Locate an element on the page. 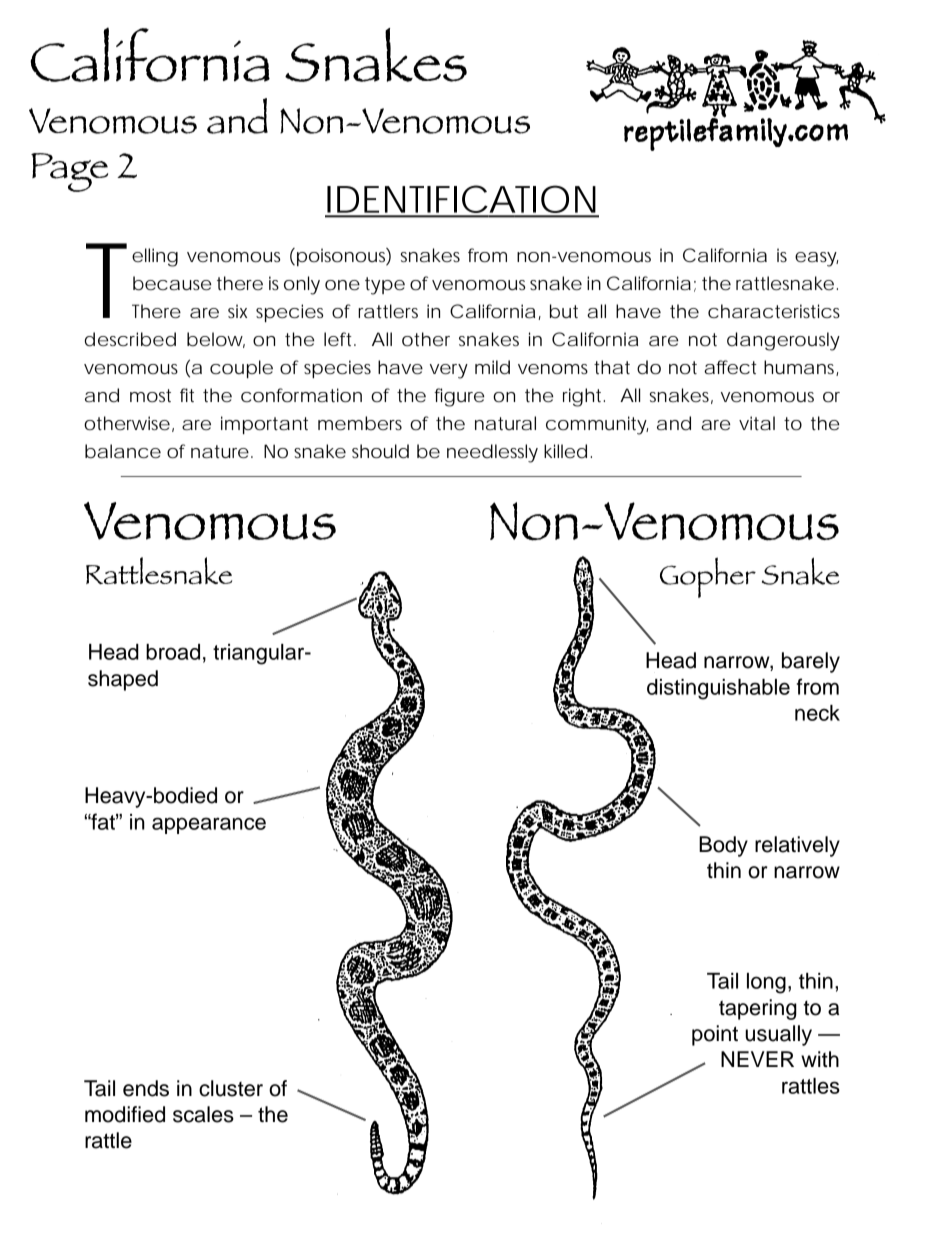 The image size is (952, 1233). relatively is located at coordinates (797, 846).
